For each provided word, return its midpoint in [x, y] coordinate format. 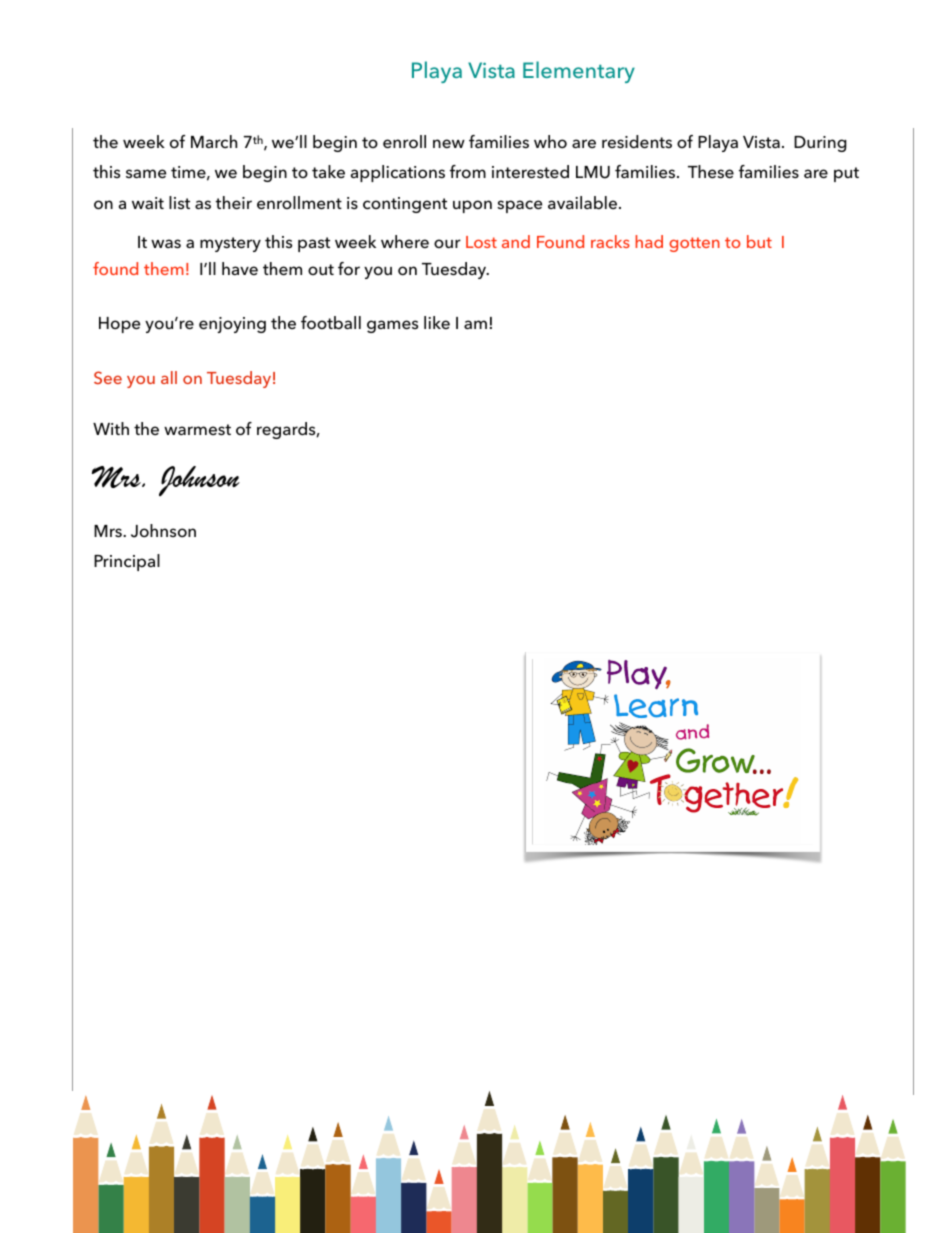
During [820, 144]
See [108, 377]
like [437, 322]
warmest [197, 430]
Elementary [579, 72]
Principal [127, 562]
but [759, 241]
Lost [481, 242]
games [392, 326]
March [214, 141]
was [166, 244]
